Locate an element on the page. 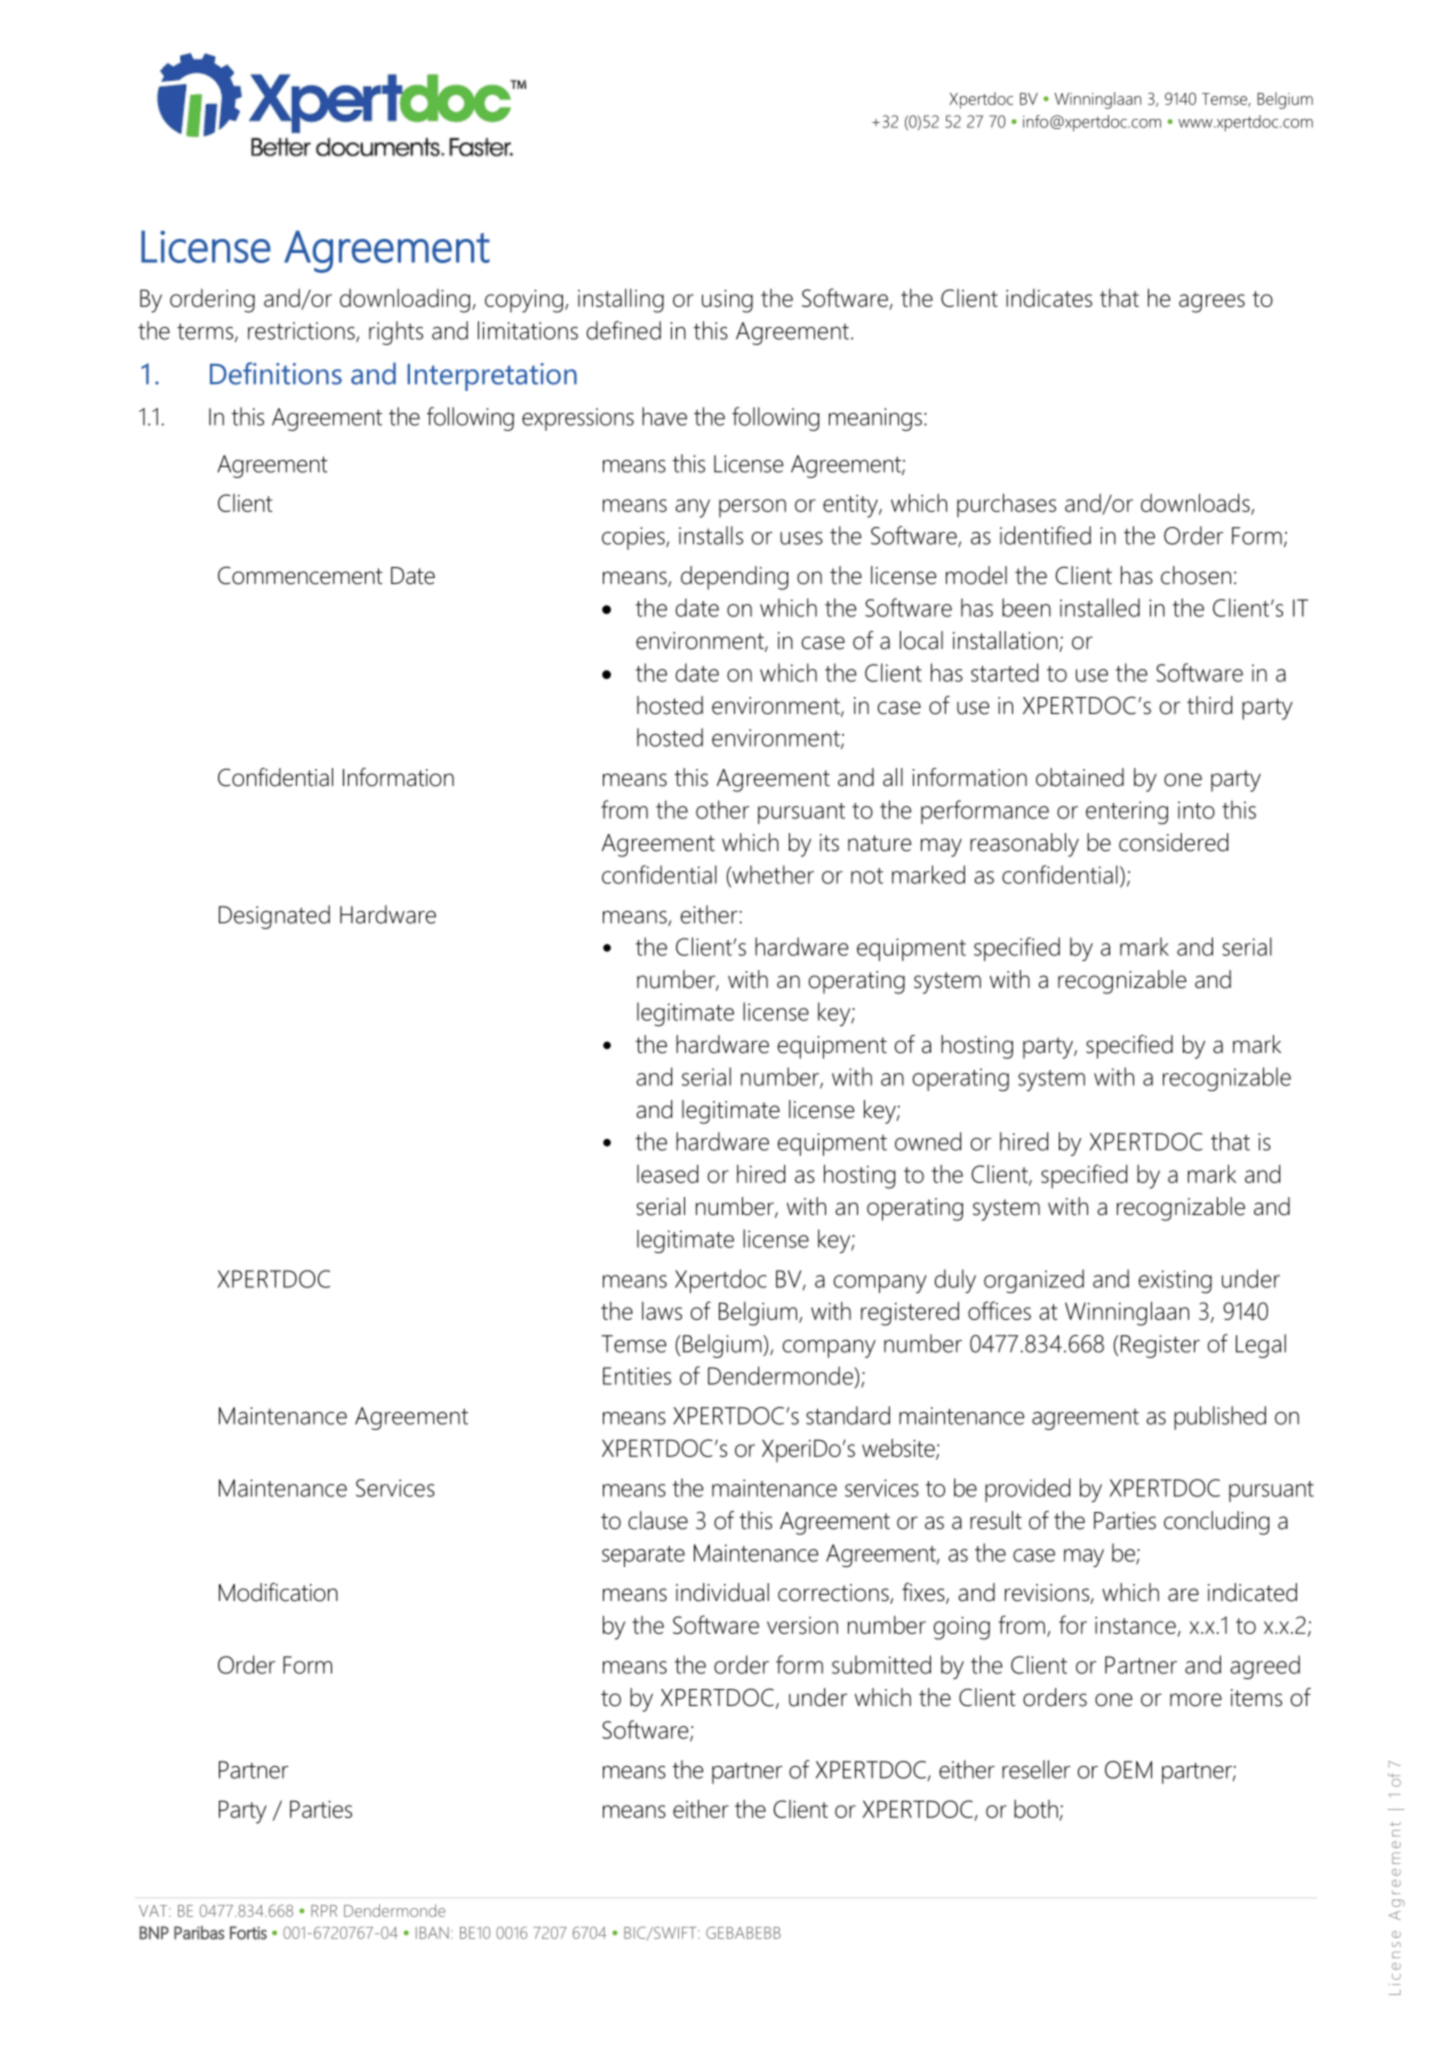 The width and height of the page is (1452, 2053). Paribas is located at coordinates (199, 1933).
